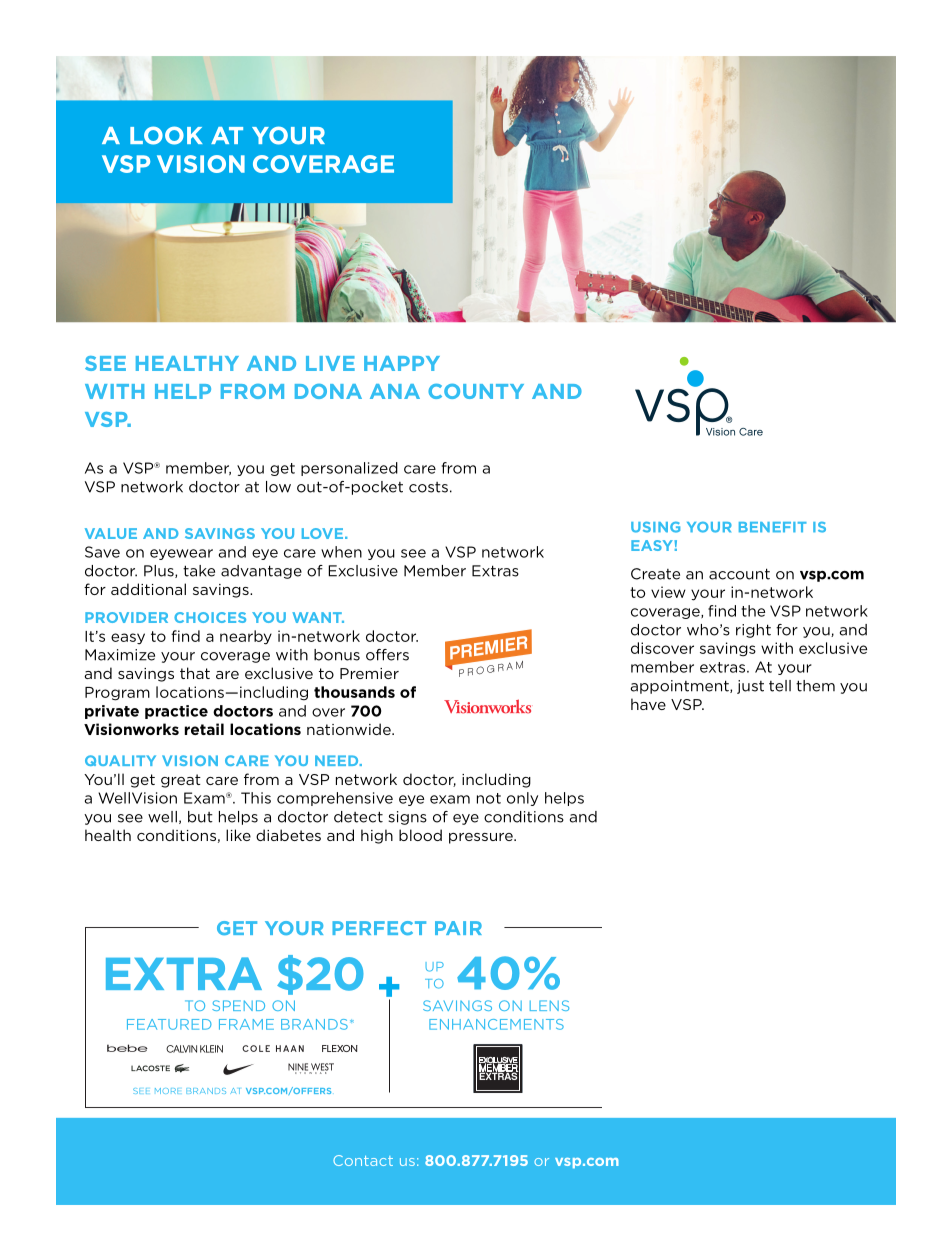  What do you see at coordinates (200, 817) in the document?
I see `but` at bounding box center [200, 817].
